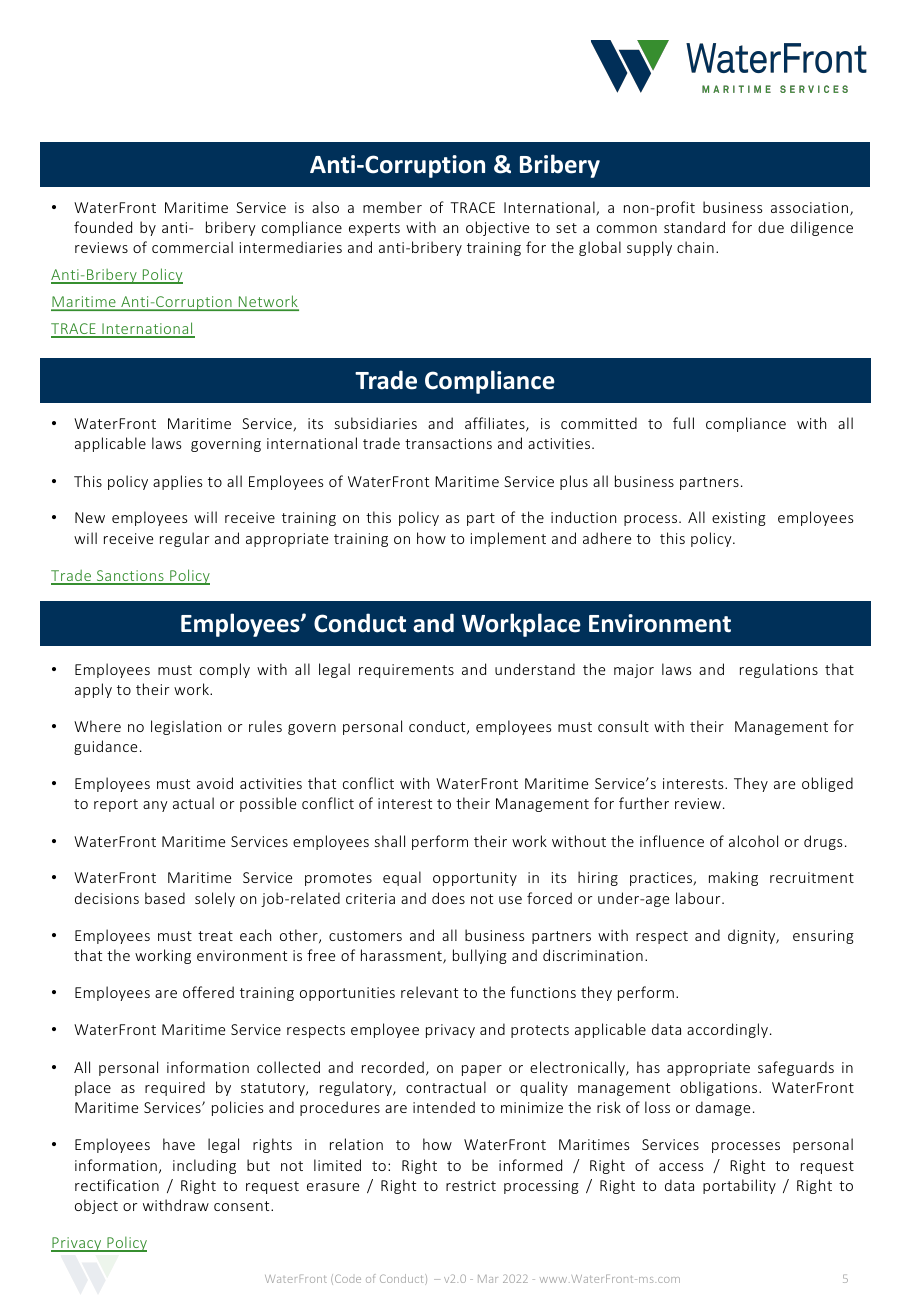  Describe the element at coordinates (392, 207) in the screenshot. I see `member` at that location.
